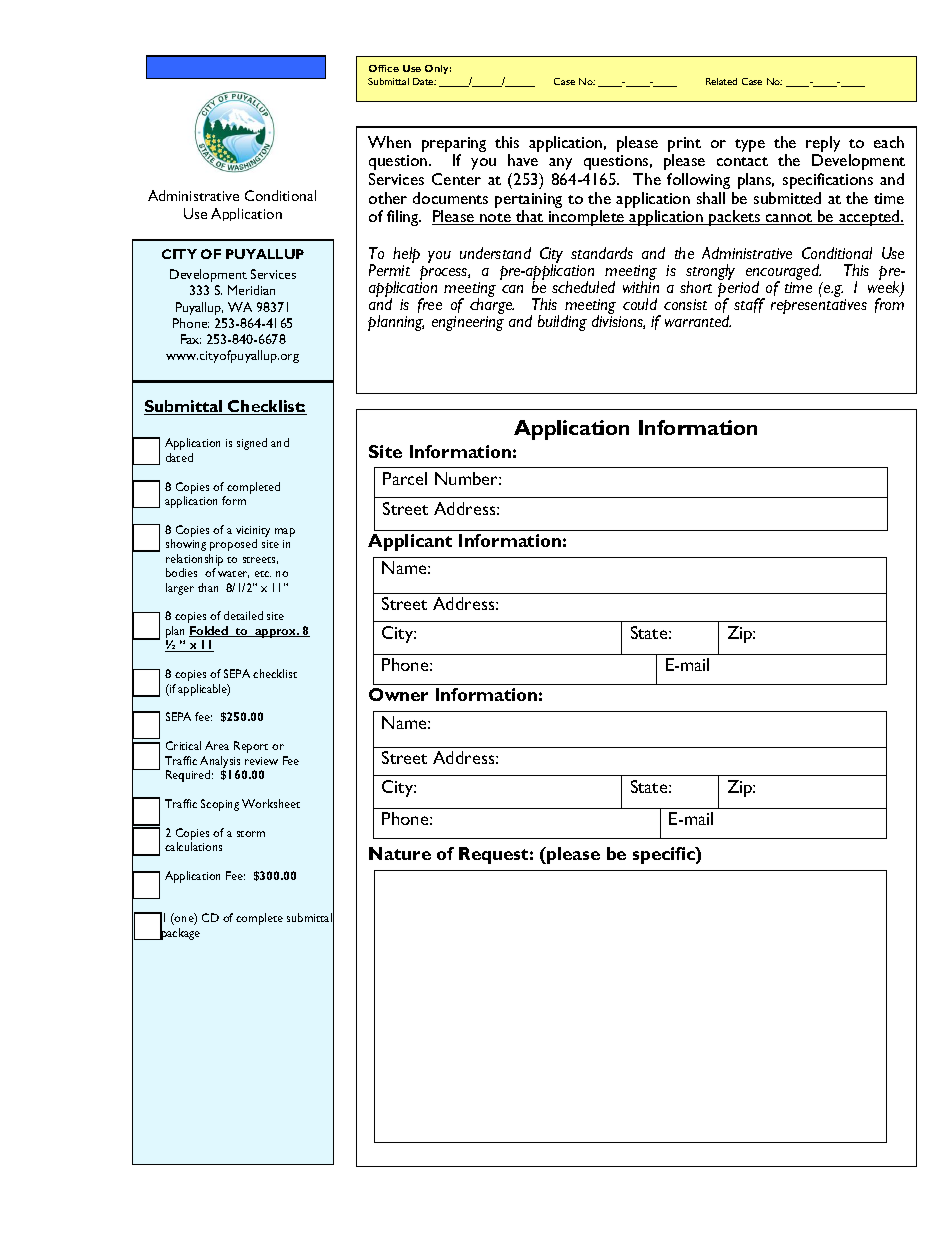 The height and width of the page is (1233, 952). Describe the element at coordinates (698, 321) in the page. I see `warranted` at that location.
